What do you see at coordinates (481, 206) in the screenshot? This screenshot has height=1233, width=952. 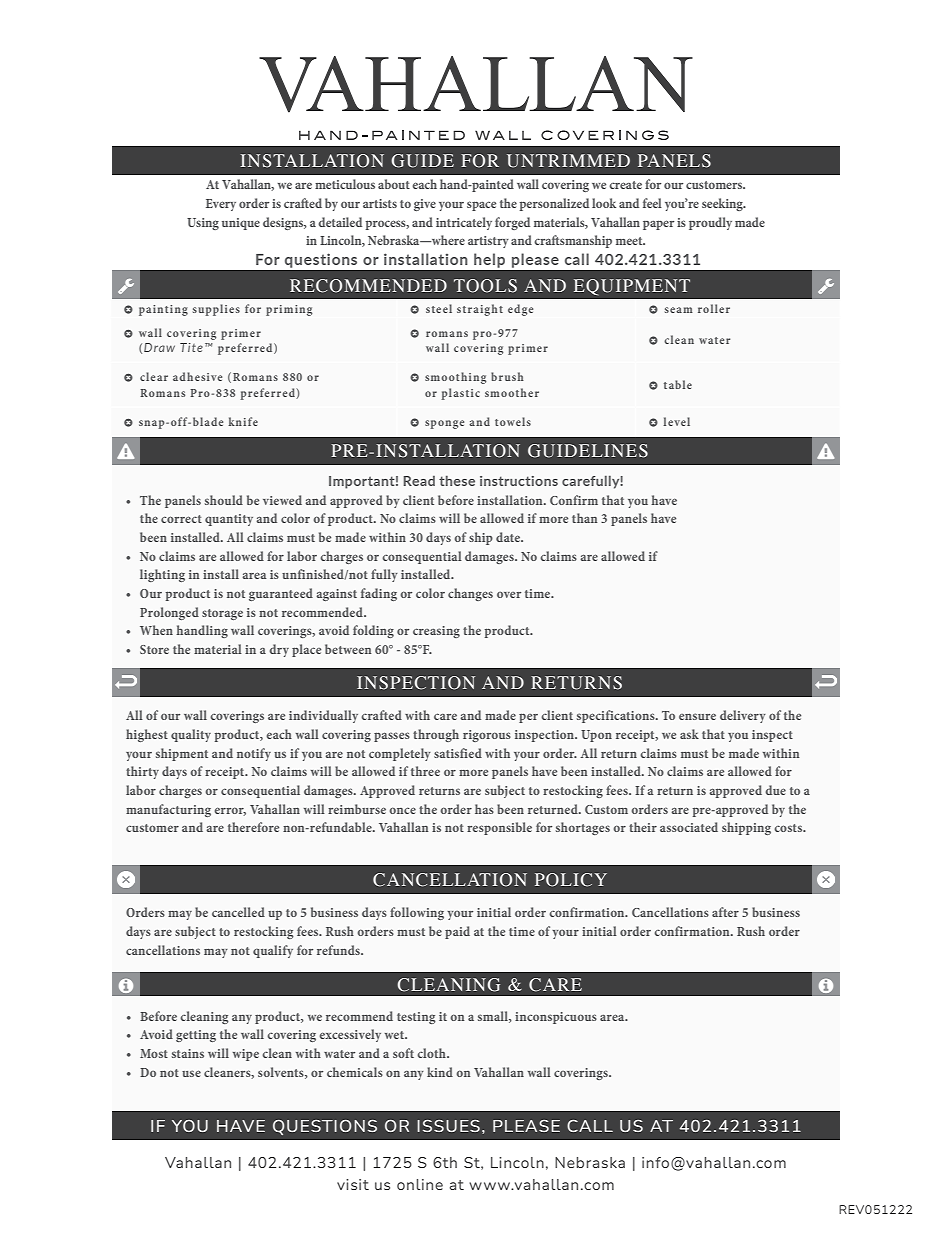 I see `space` at bounding box center [481, 206].
